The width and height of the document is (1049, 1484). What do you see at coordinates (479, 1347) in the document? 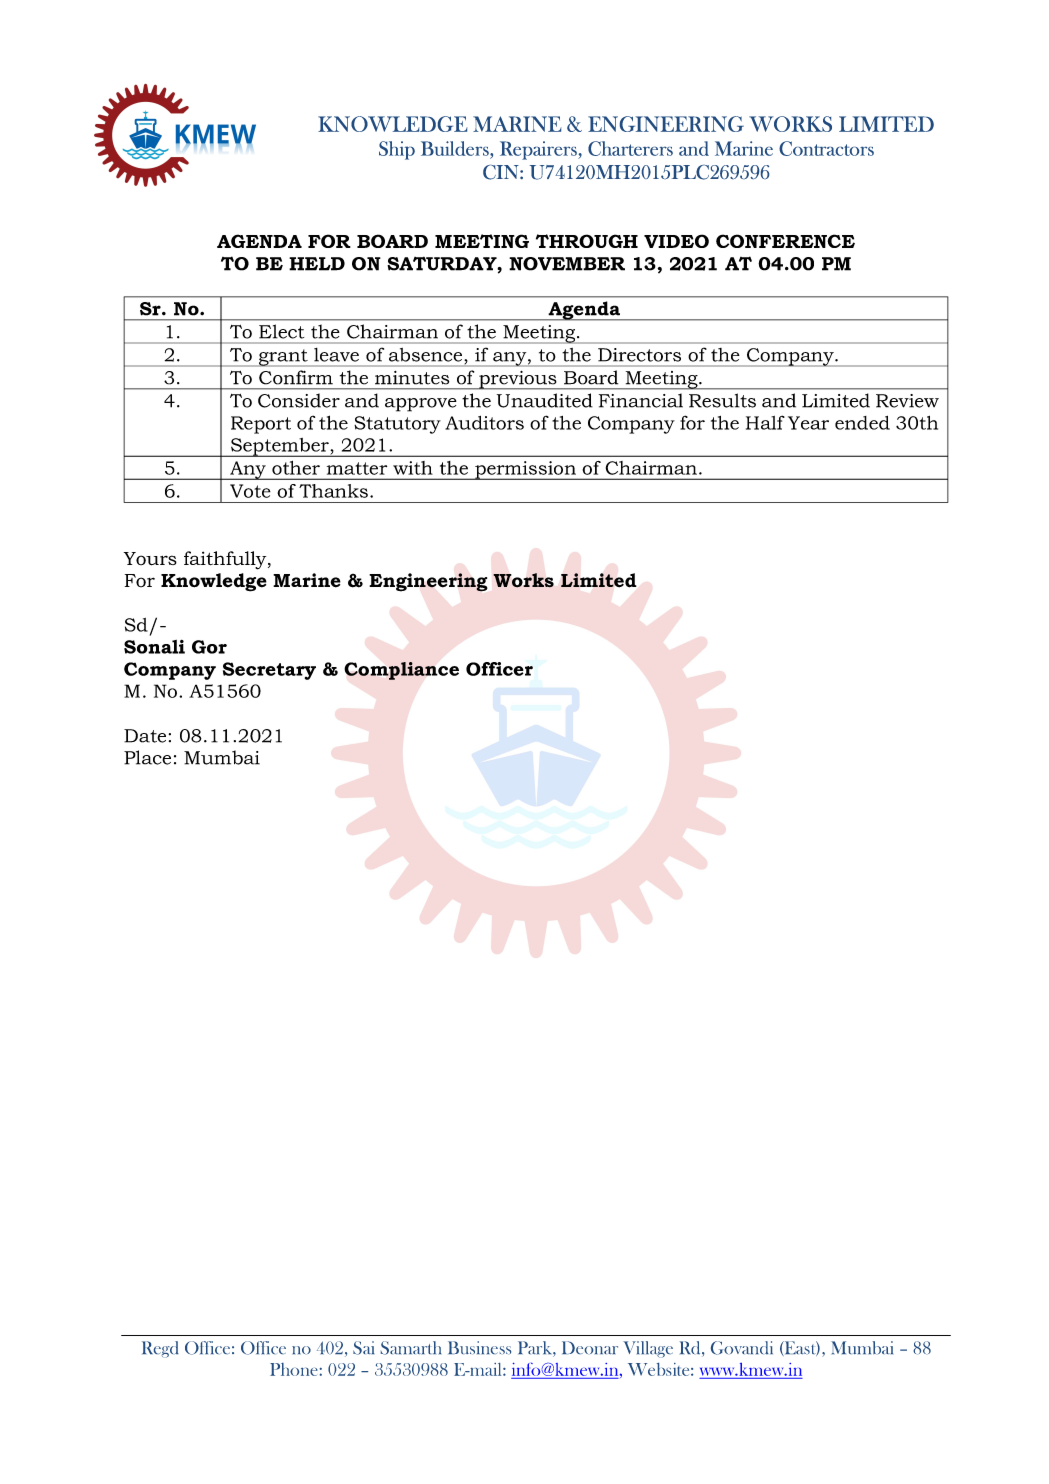
I see `Business` at bounding box center [479, 1347].
